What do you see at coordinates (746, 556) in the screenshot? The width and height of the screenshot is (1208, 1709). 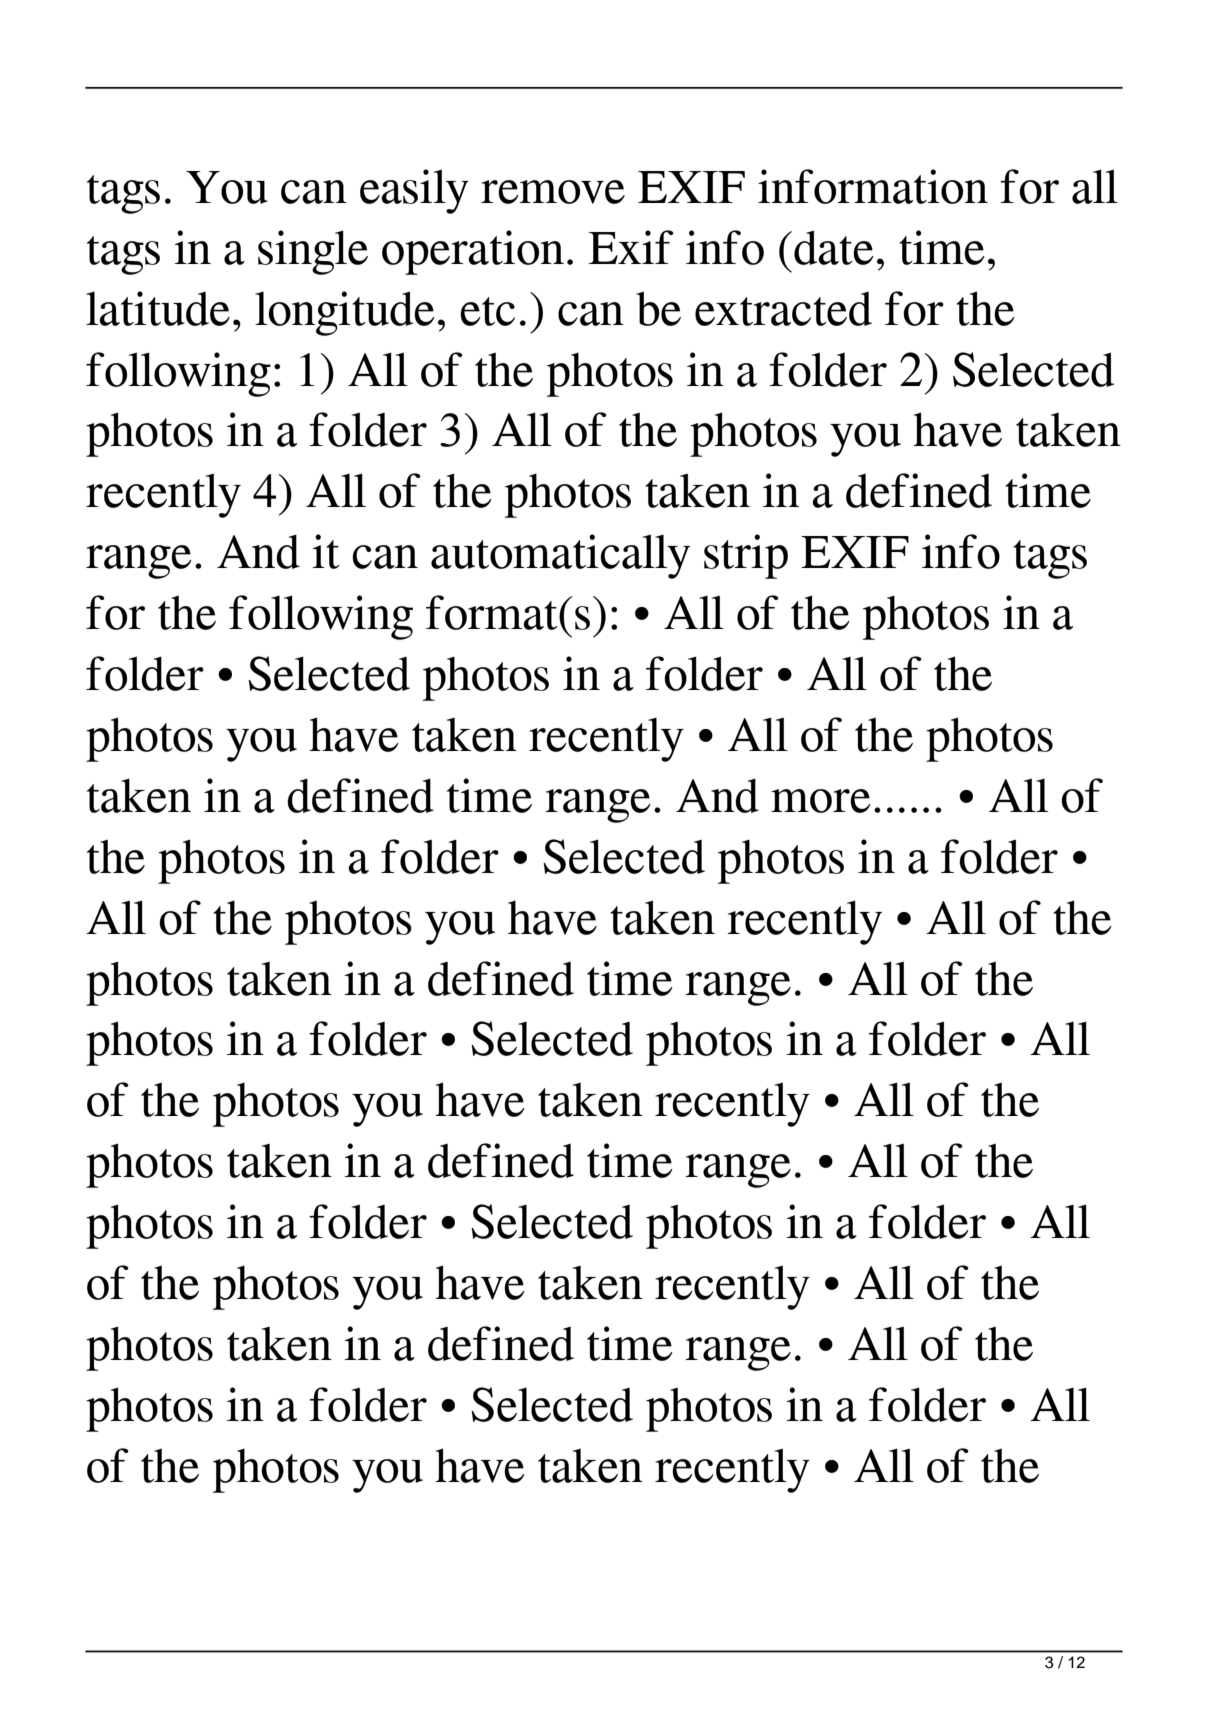 I see `strip` at bounding box center [746, 556].
